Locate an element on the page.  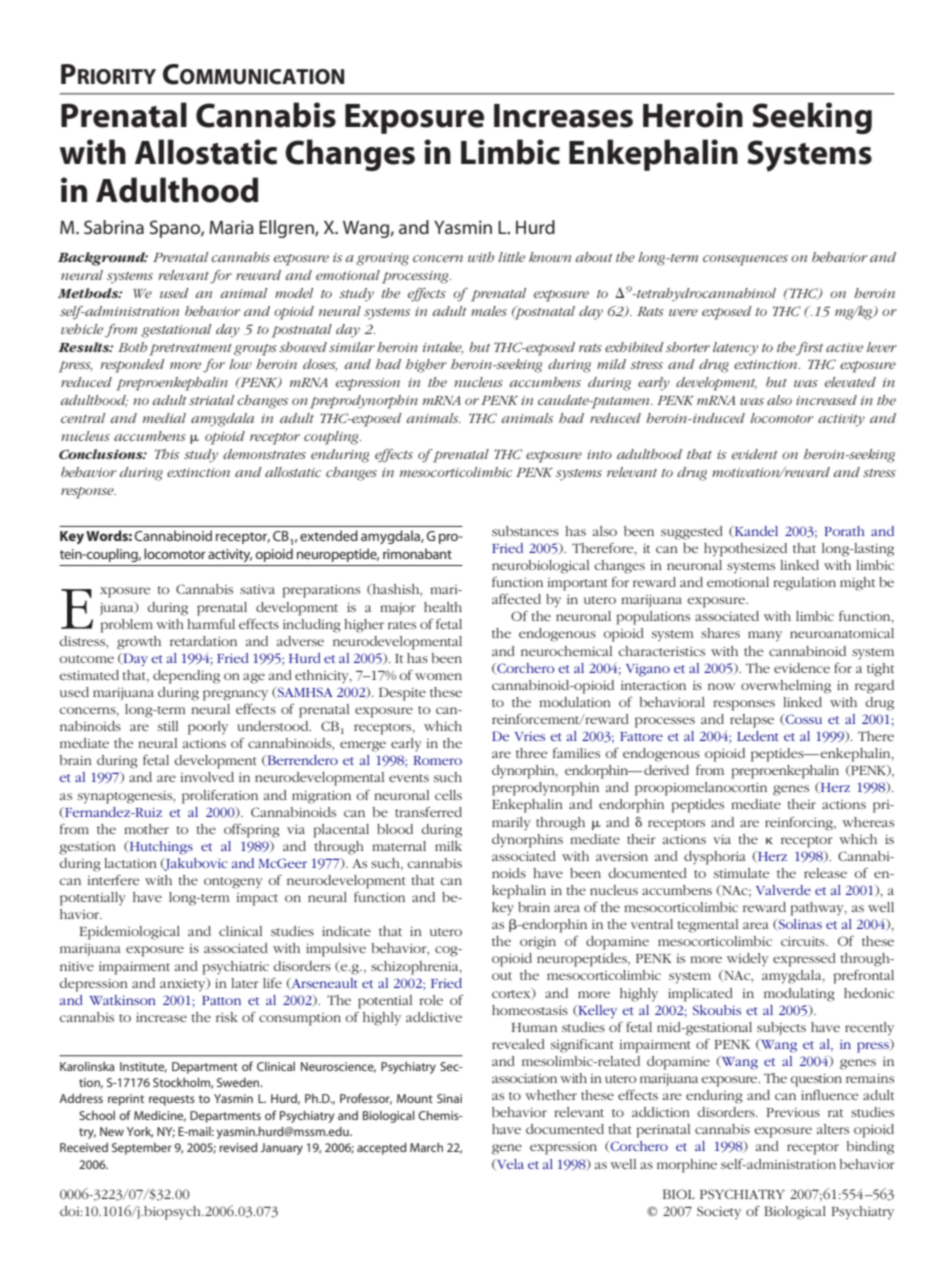
March is located at coordinates (426, 1147).
